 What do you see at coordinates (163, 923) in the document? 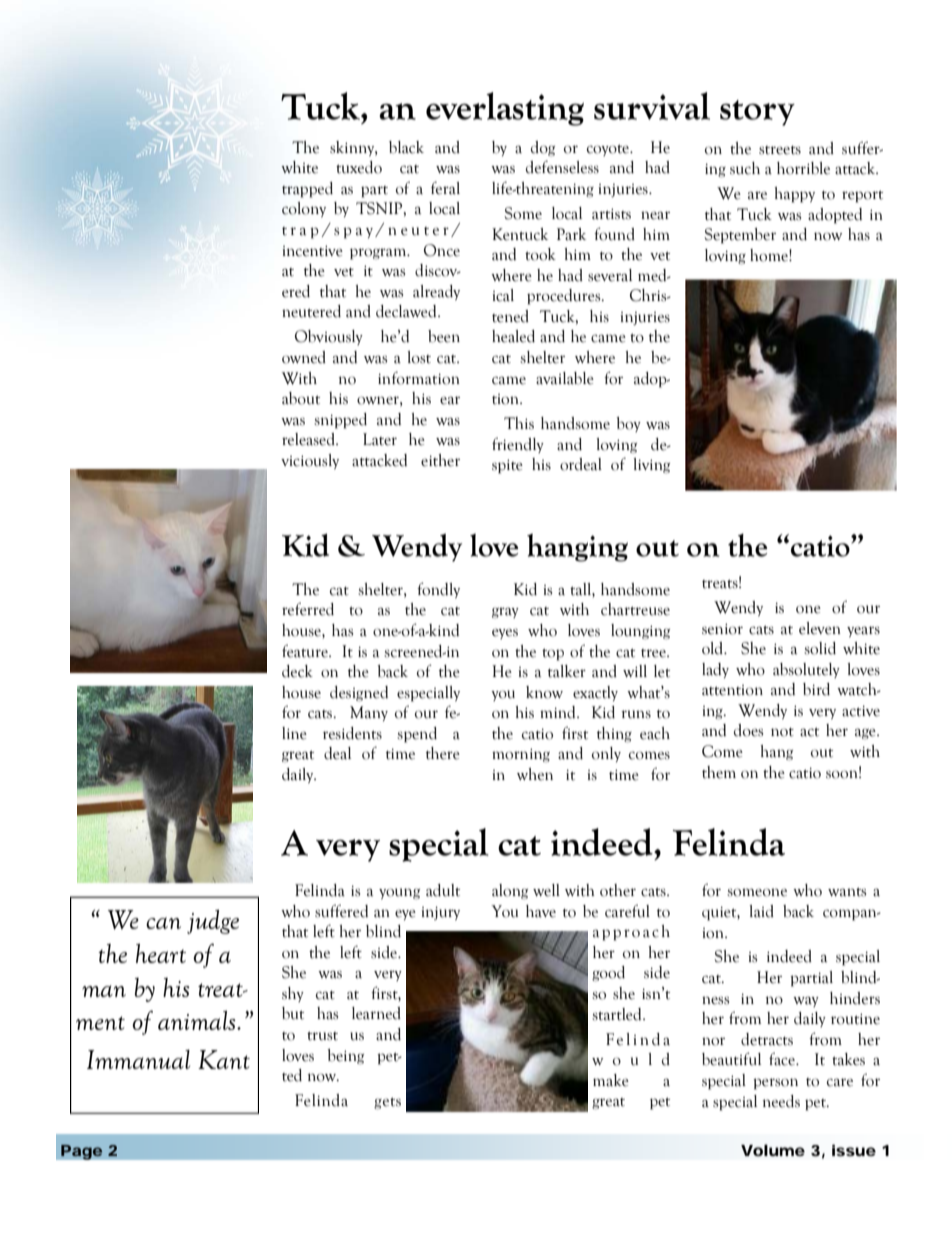
I see `can` at bounding box center [163, 923].
